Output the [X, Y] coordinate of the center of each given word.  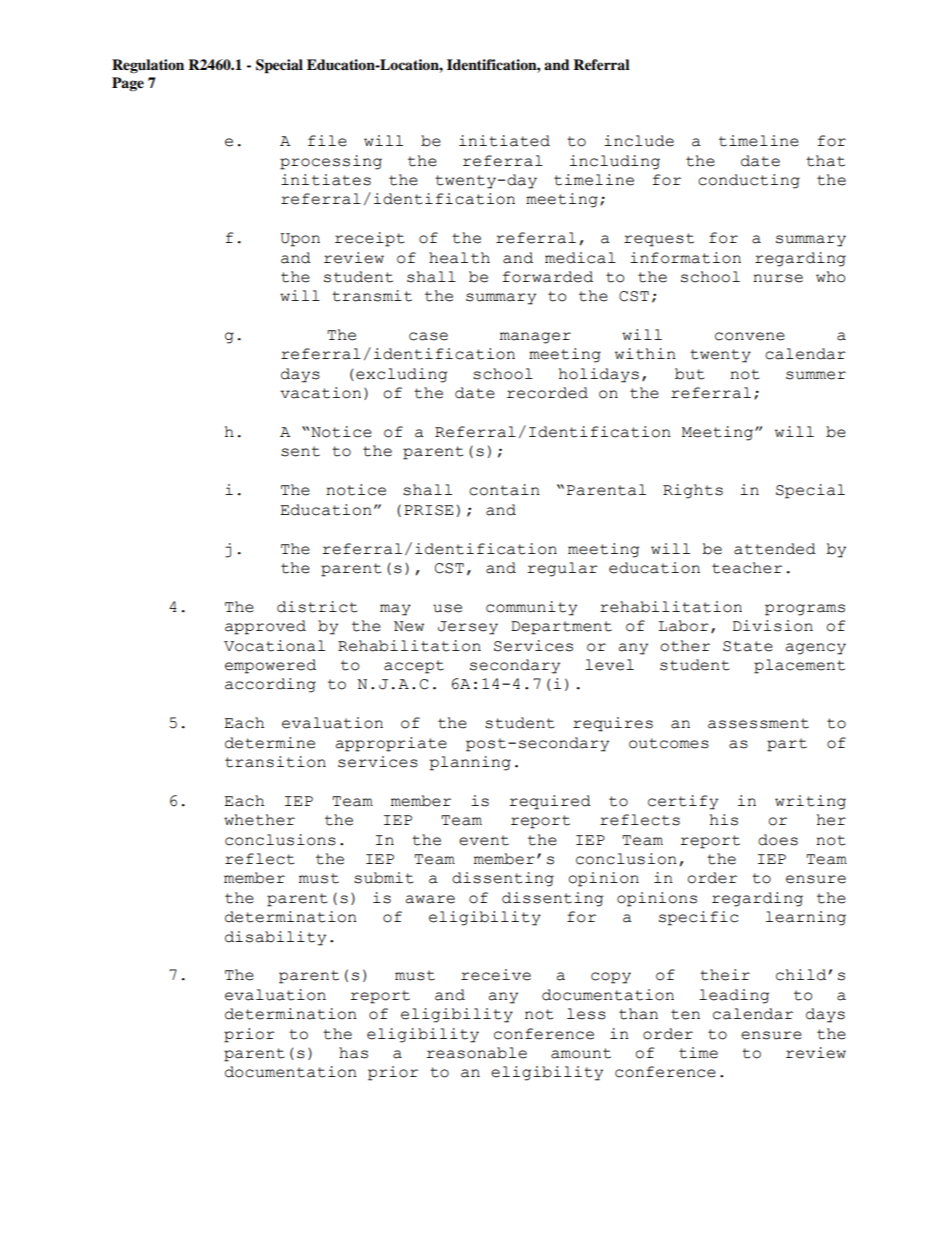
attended [775, 549]
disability [275, 938]
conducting [749, 181]
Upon [300, 240]
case [428, 336]
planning [470, 763]
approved [265, 627]
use [447, 608]
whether [259, 820]
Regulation [148, 66]
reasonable [476, 1053]
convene [750, 336]
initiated [504, 141]
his [724, 820]
